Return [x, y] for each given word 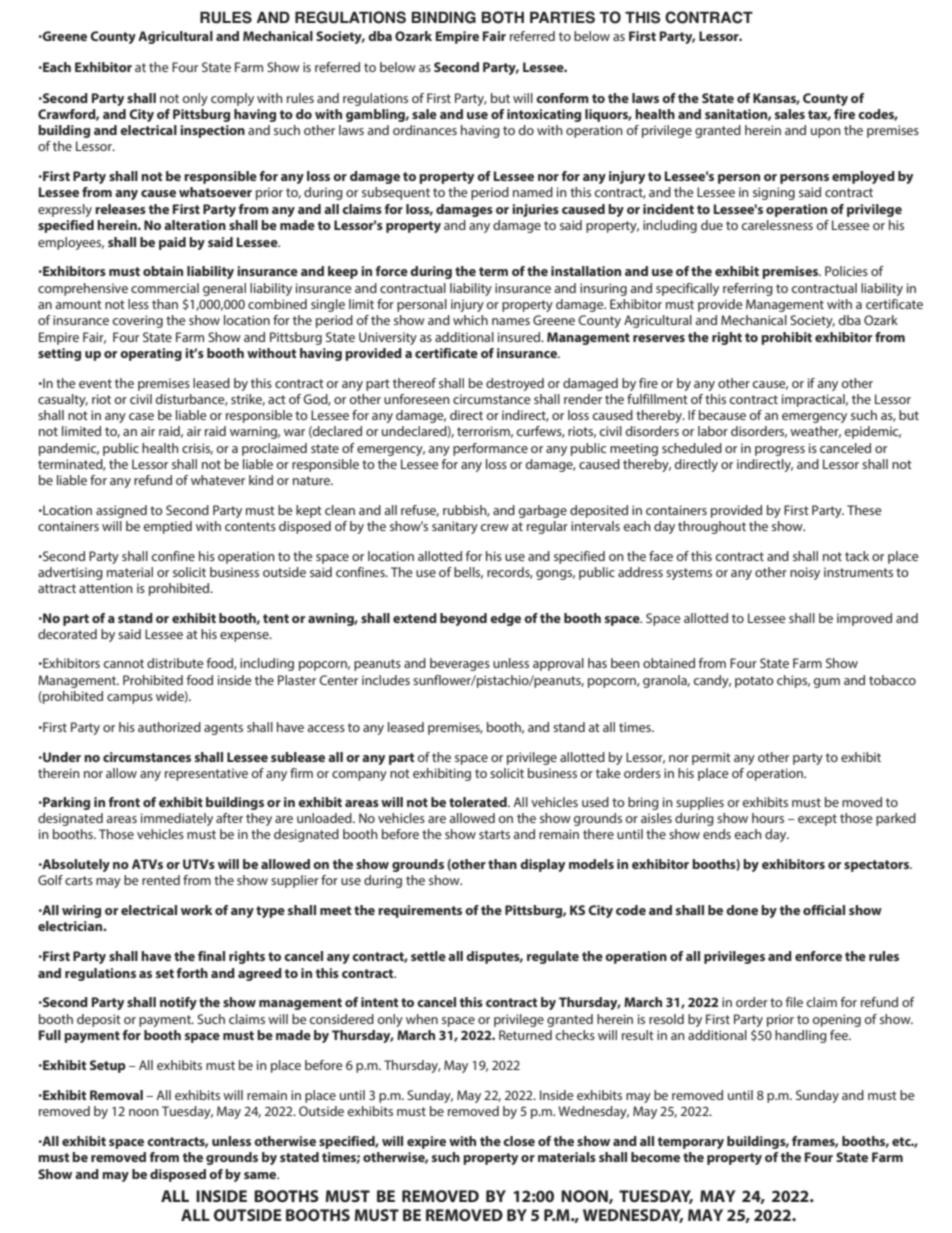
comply [232, 99]
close [519, 1141]
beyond [463, 619]
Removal [116, 1095]
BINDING [443, 17]
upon [826, 133]
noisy [805, 573]
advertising [70, 573]
